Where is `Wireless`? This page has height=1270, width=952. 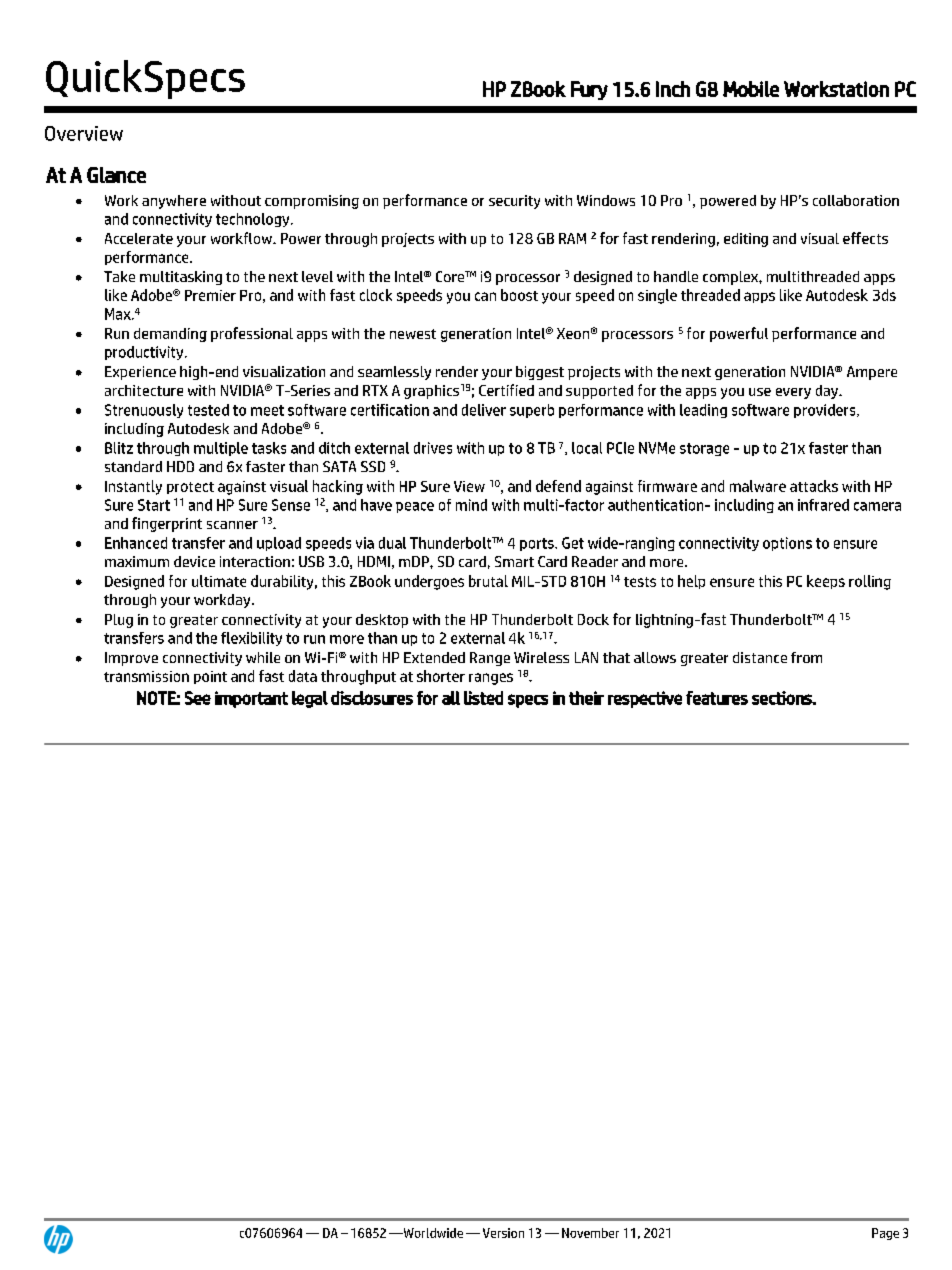
Wireless is located at coordinates (541, 657).
